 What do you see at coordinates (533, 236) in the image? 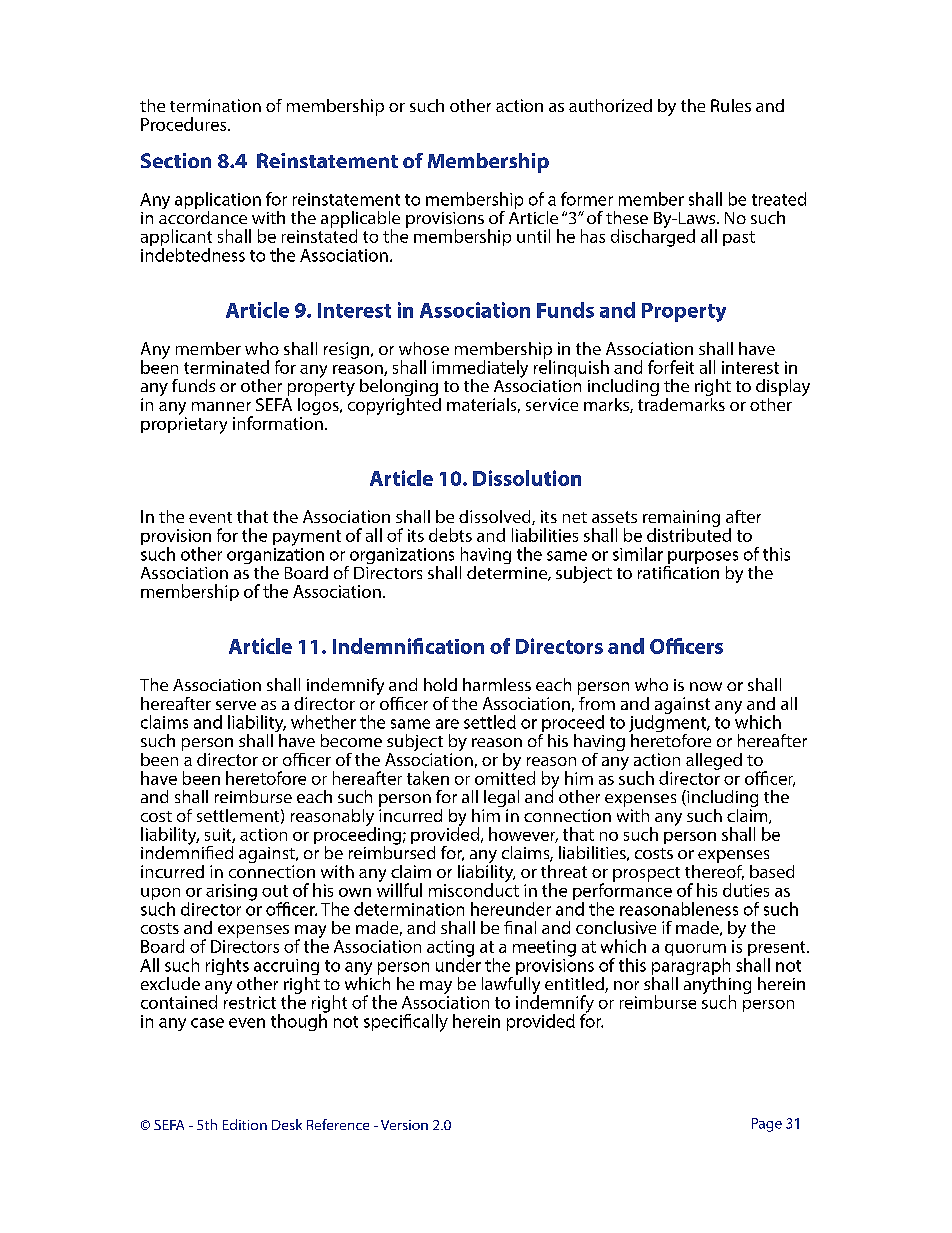
I see `until` at bounding box center [533, 236].
